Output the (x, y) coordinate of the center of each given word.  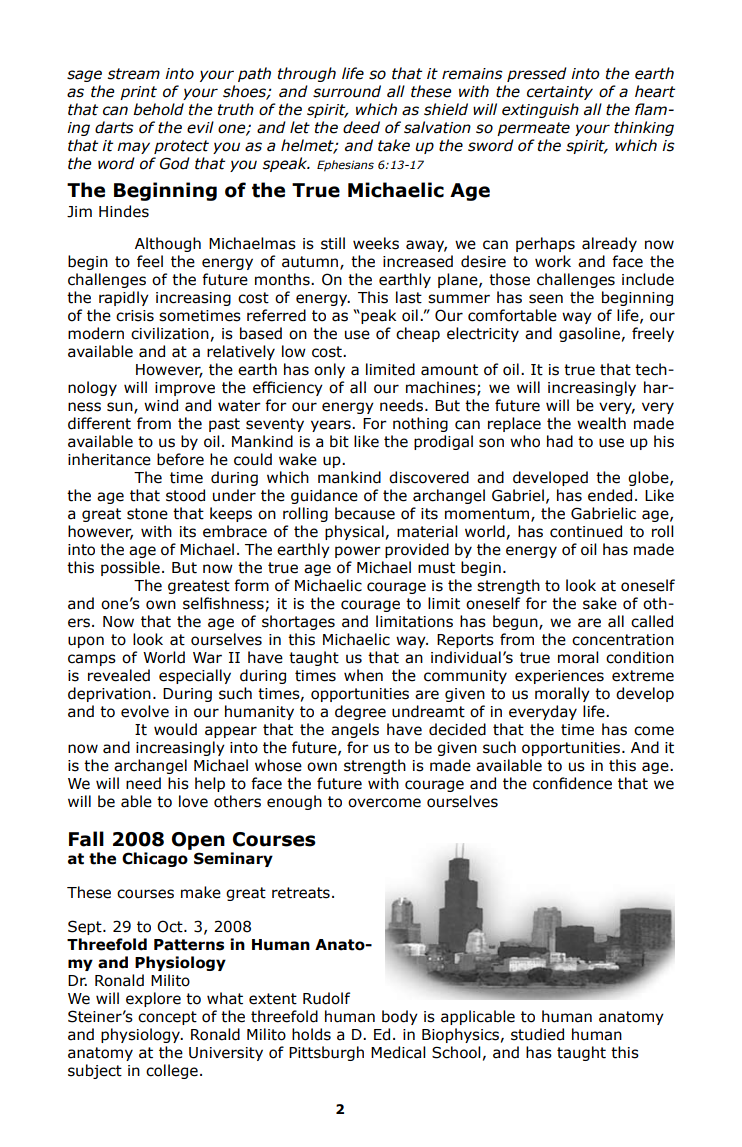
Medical (398, 1052)
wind (161, 405)
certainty (560, 93)
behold (158, 109)
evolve (145, 711)
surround (347, 91)
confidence (572, 783)
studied (537, 1034)
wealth (601, 423)
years (332, 426)
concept (167, 1018)
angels (355, 730)
